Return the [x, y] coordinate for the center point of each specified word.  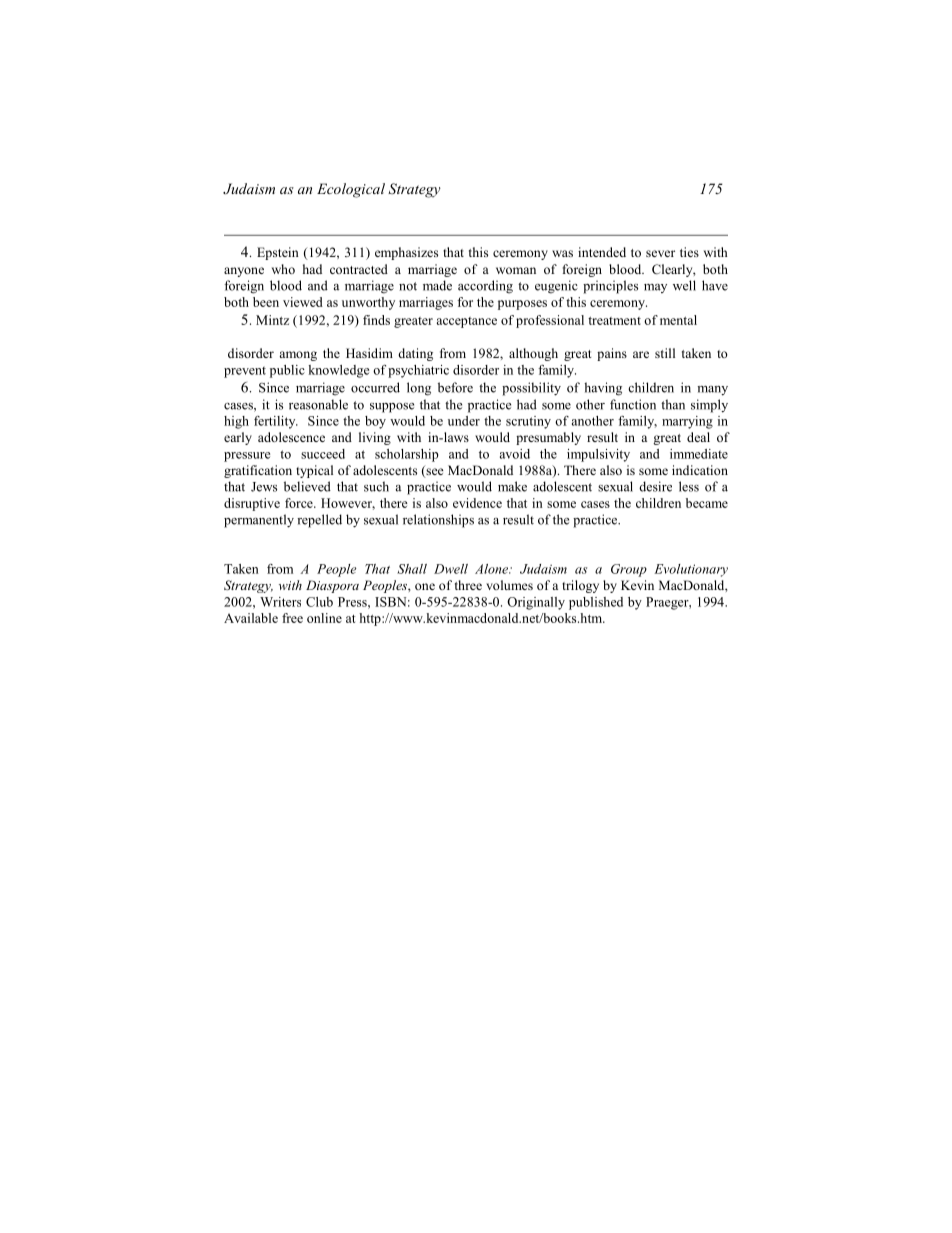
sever [660, 253]
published [596, 603]
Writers [280, 602]
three [468, 585]
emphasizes [406, 253]
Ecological [351, 190]
